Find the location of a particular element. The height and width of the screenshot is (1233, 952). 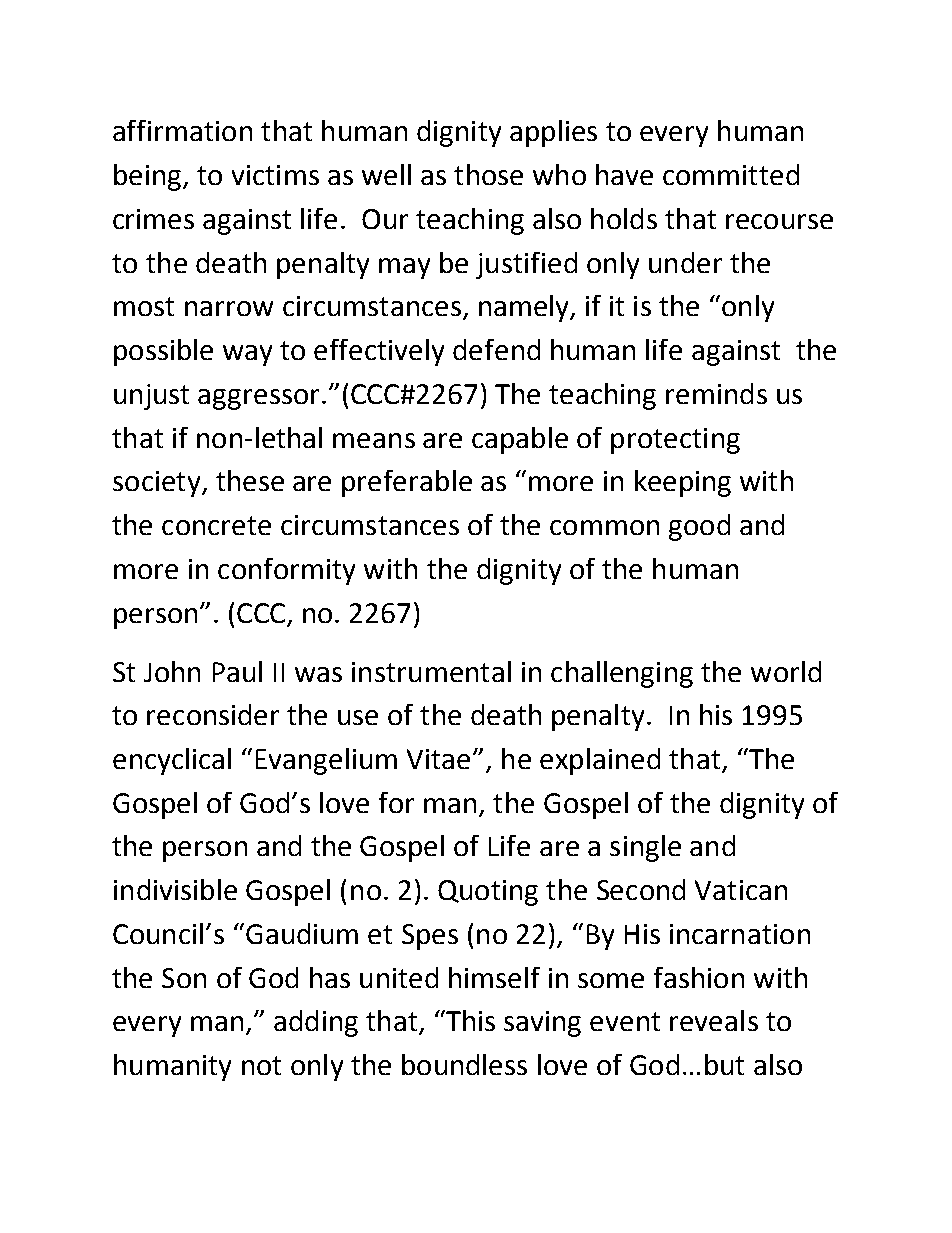

those is located at coordinates (488, 174).
